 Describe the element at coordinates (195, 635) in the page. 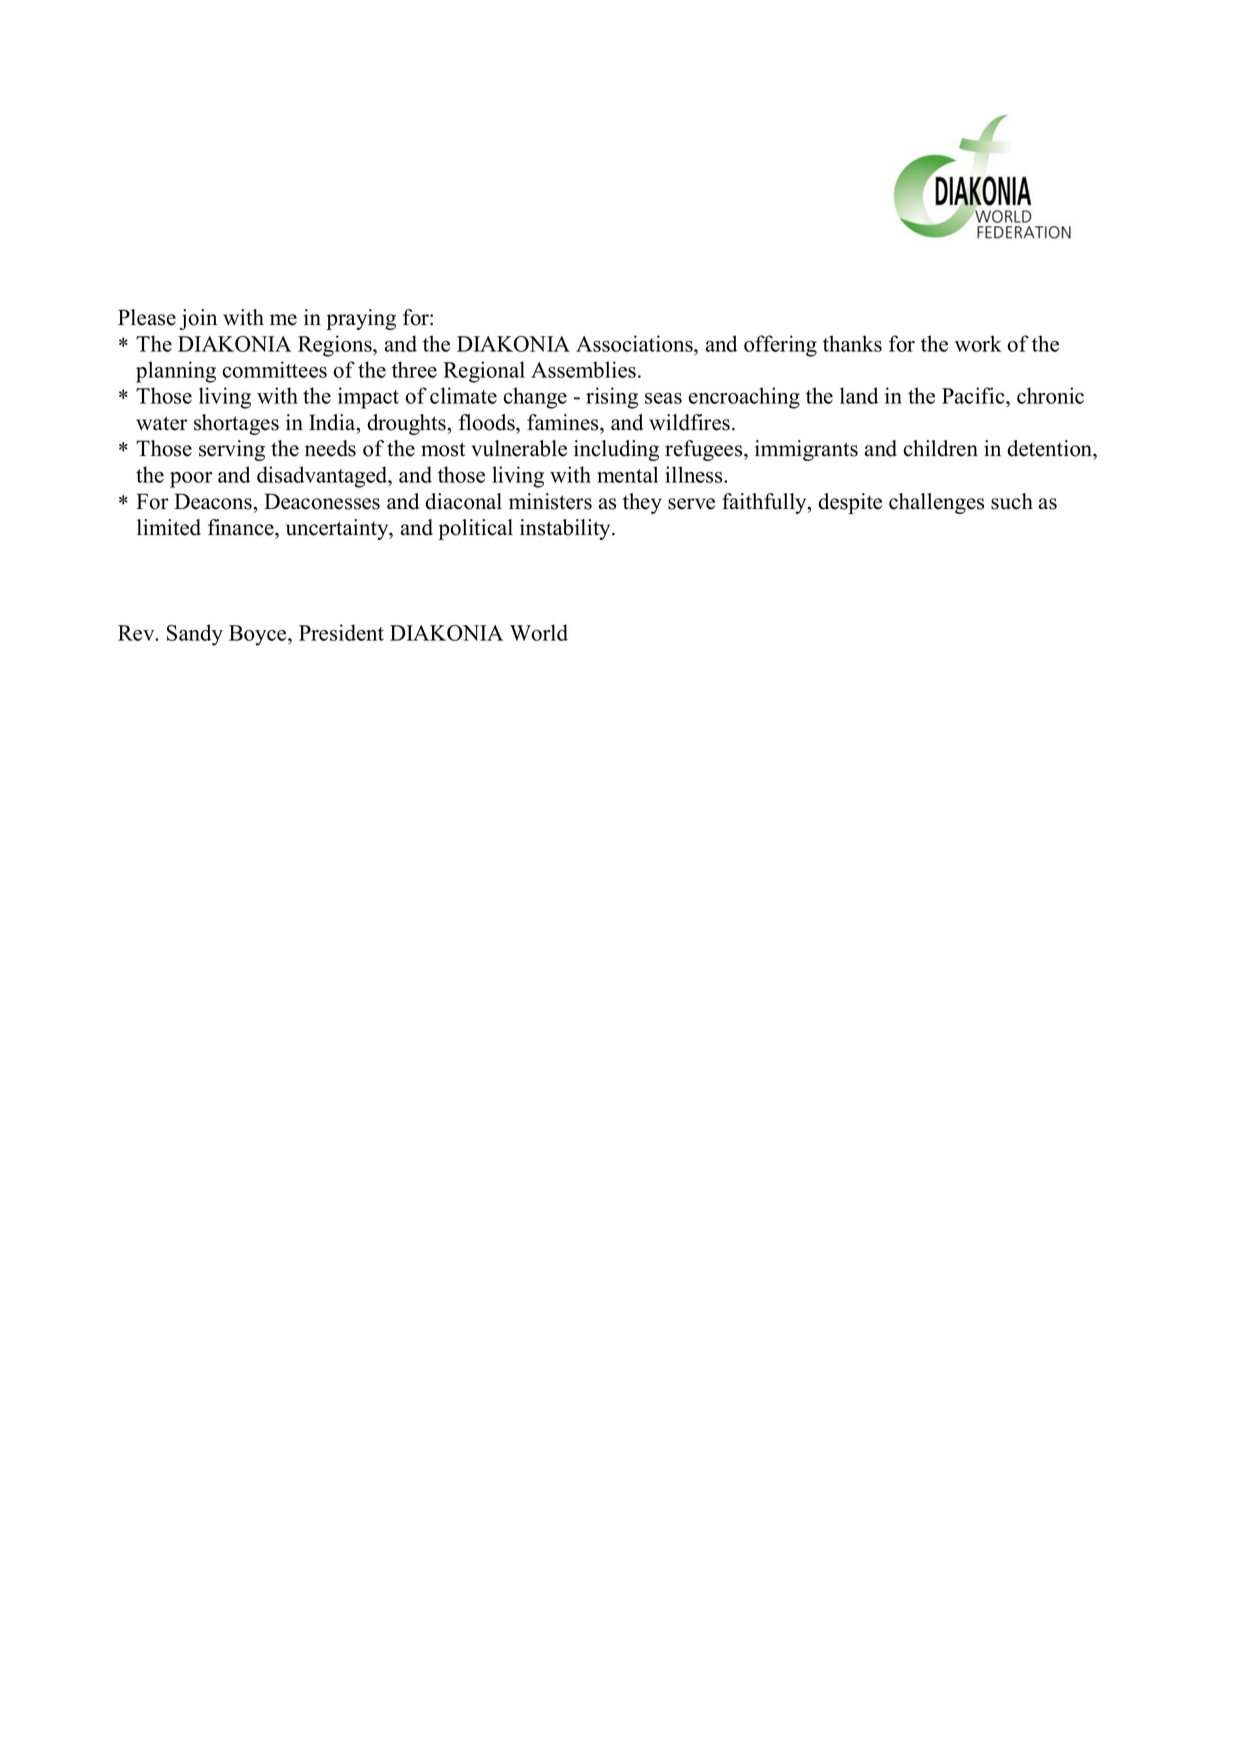

I see `Sandy` at that location.
